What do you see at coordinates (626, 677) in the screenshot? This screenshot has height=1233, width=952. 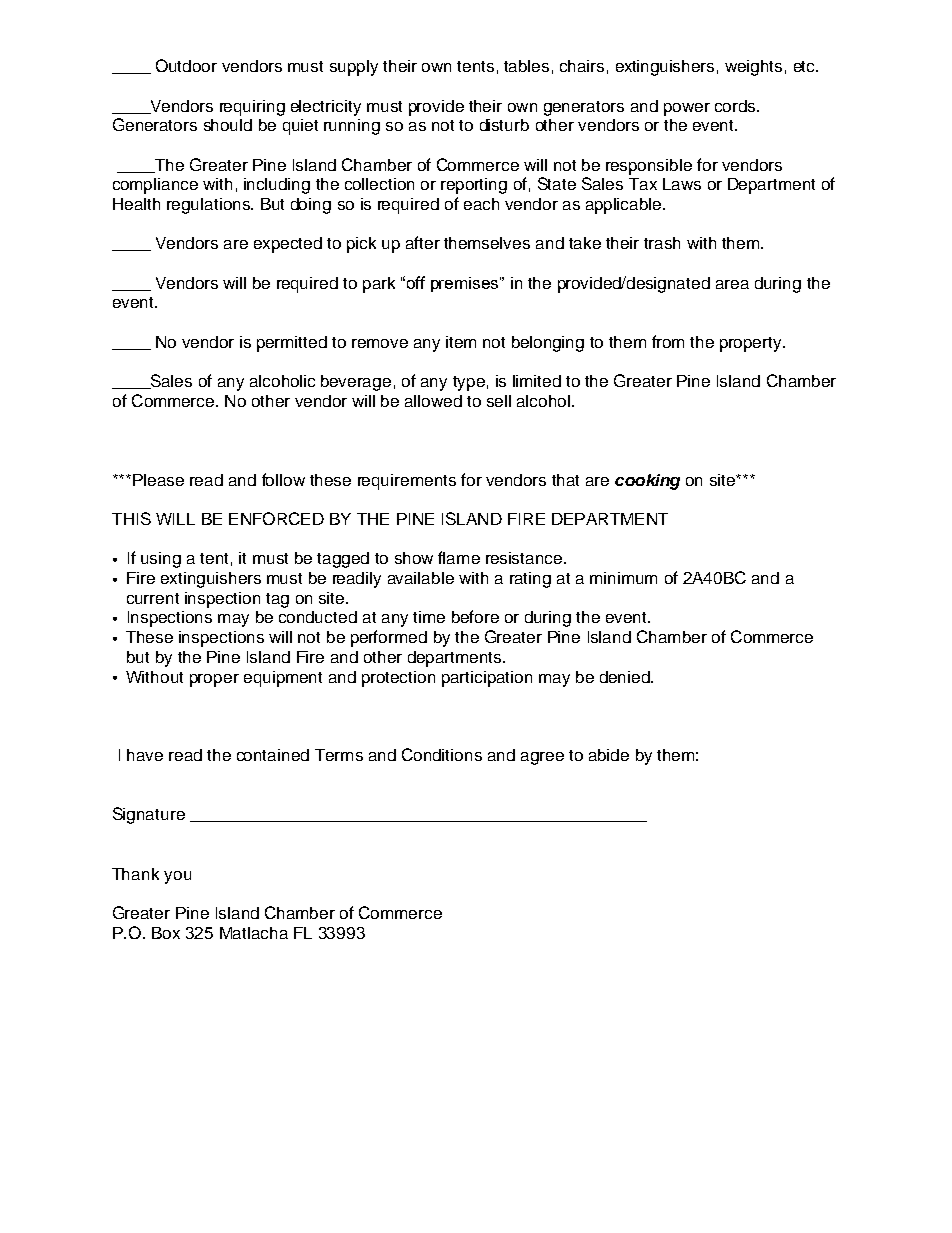 I see `denied` at bounding box center [626, 677].
